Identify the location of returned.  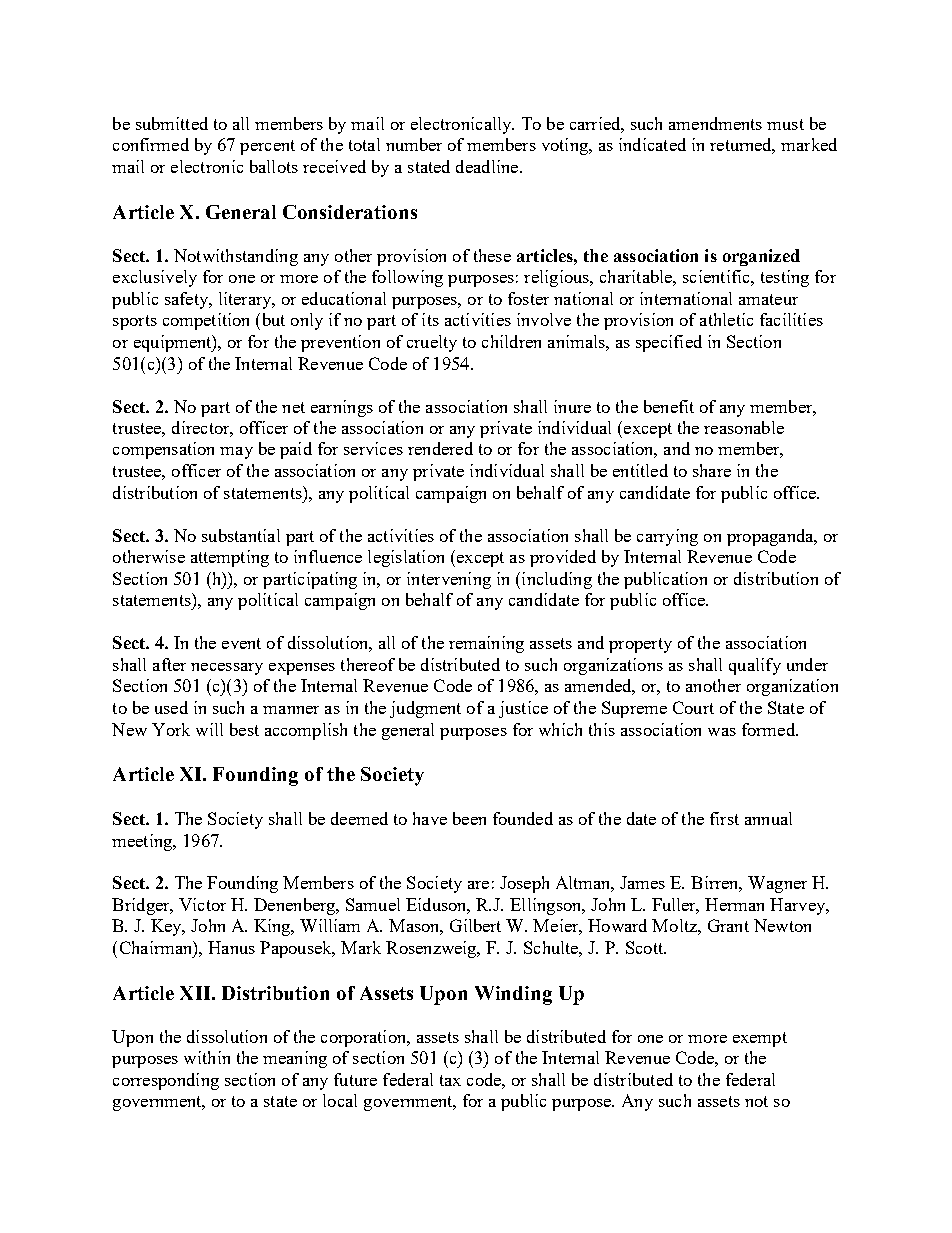
(742, 146).
